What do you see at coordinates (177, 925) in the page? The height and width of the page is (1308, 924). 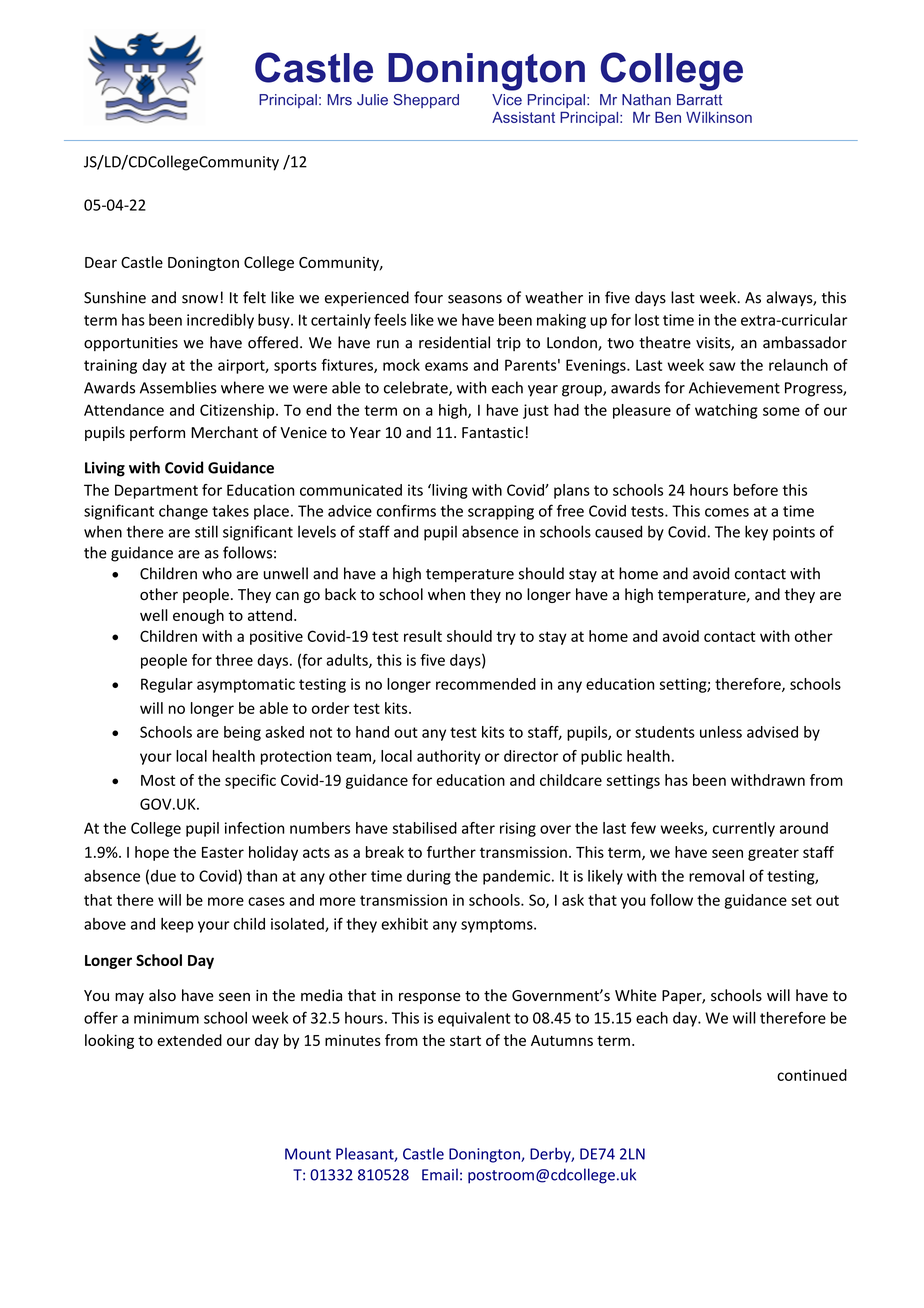 I see `keep` at bounding box center [177, 925].
